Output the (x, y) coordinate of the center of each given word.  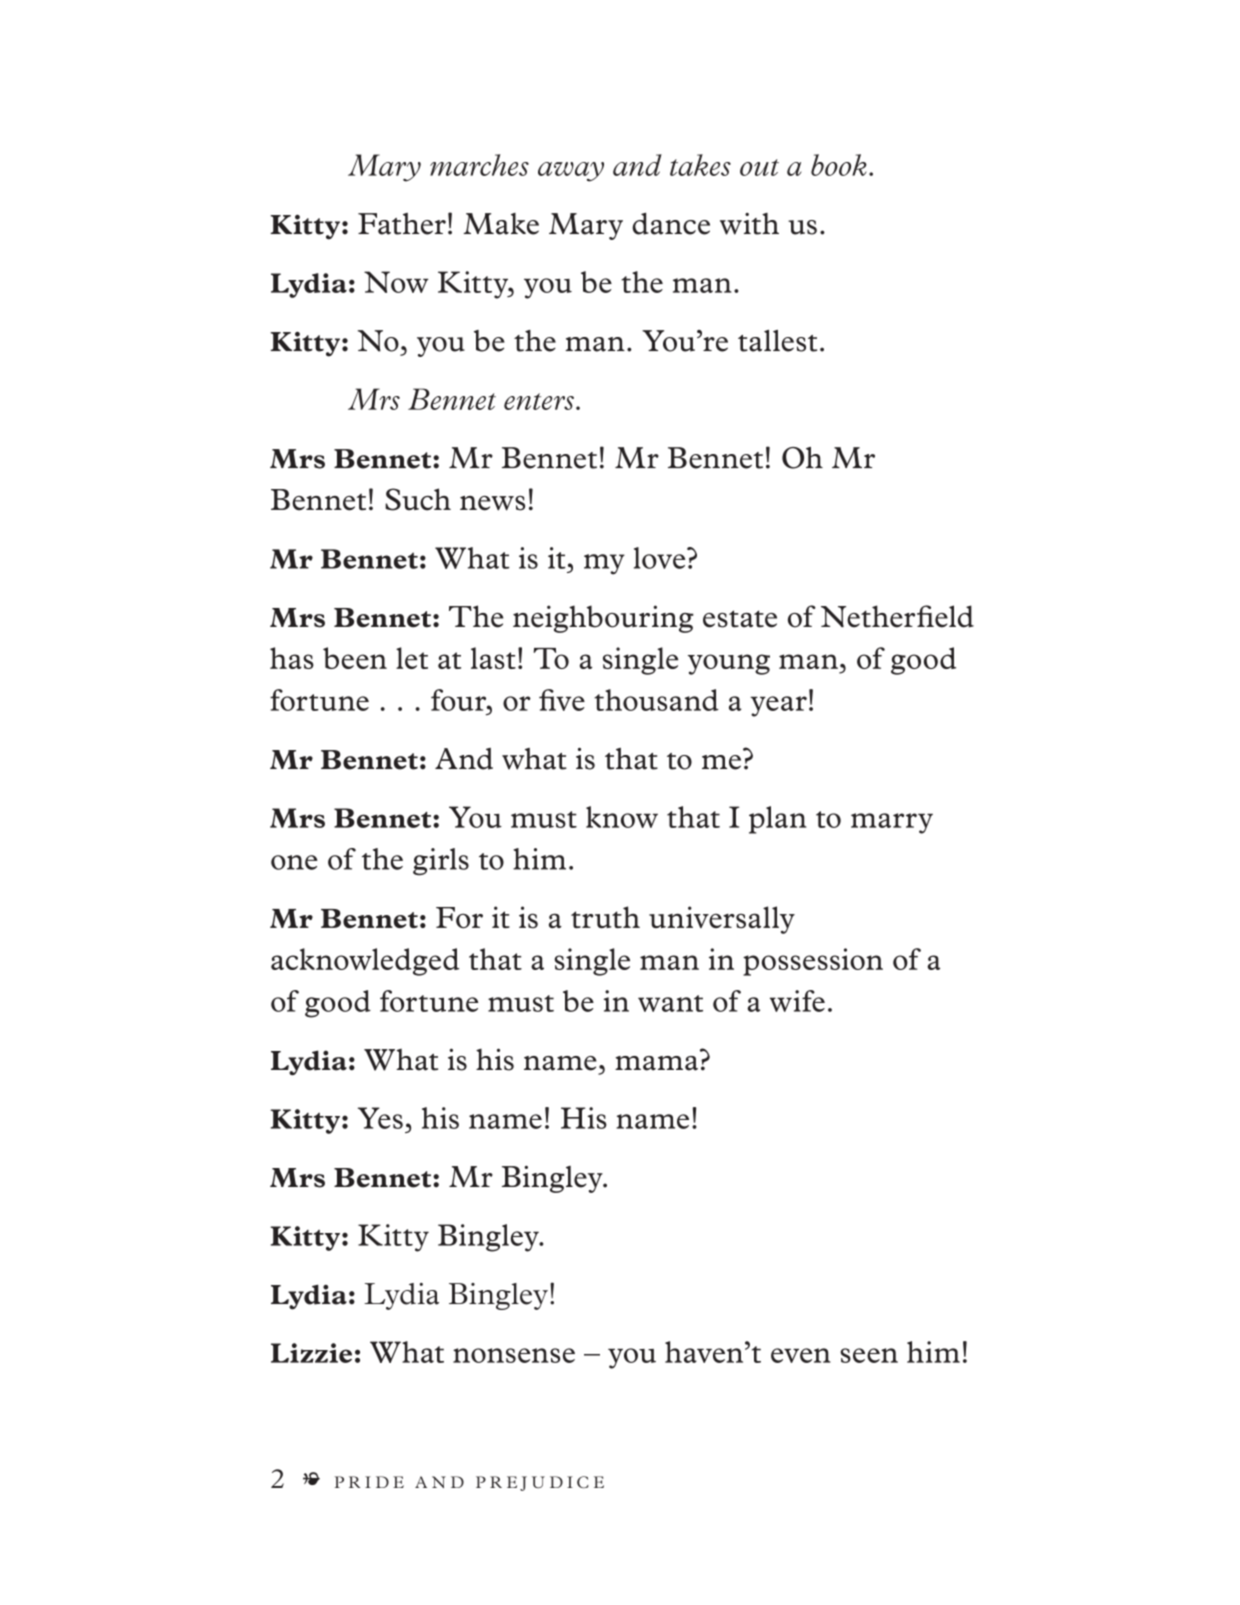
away (571, 172)
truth (605, 917)
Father (402, 224)
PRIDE (369, 1482)
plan (778, 820)
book (839, 165)
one (294, 862)
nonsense (514, 1355)
